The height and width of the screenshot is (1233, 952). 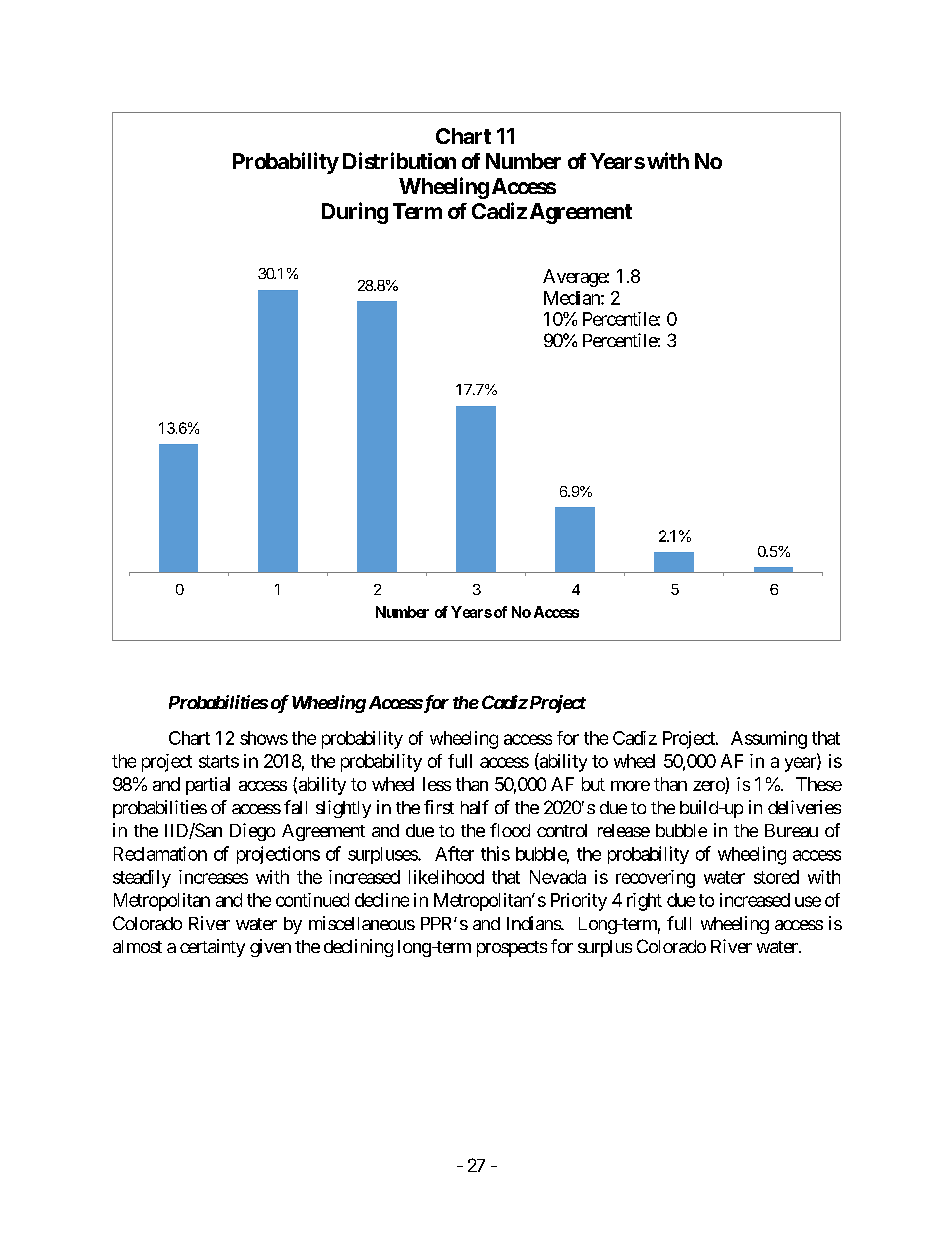 I want to click on Distribution, so click(x=399, y=160).
